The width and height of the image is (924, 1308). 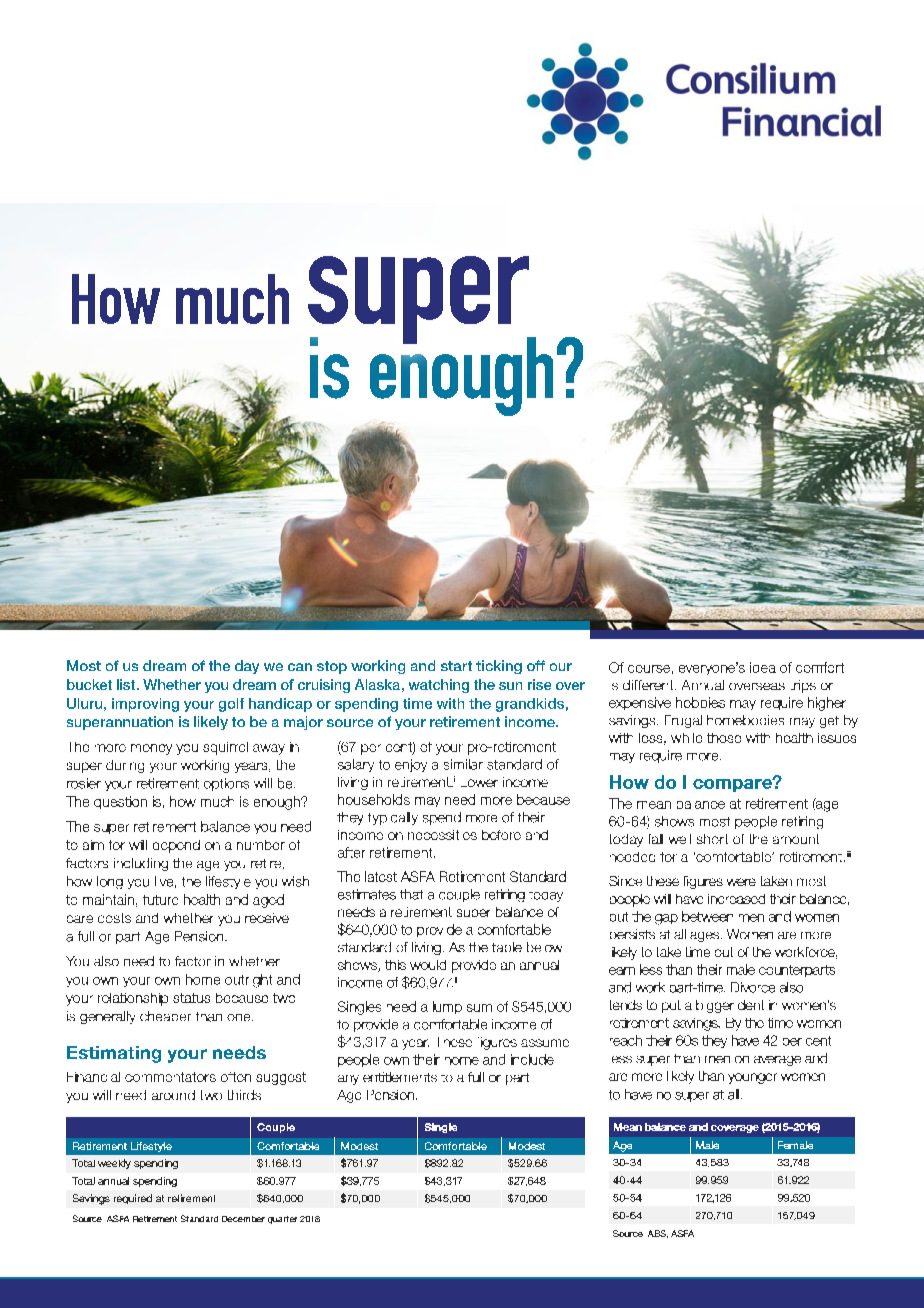 I want to click on major, so click(x=303, y=723).
